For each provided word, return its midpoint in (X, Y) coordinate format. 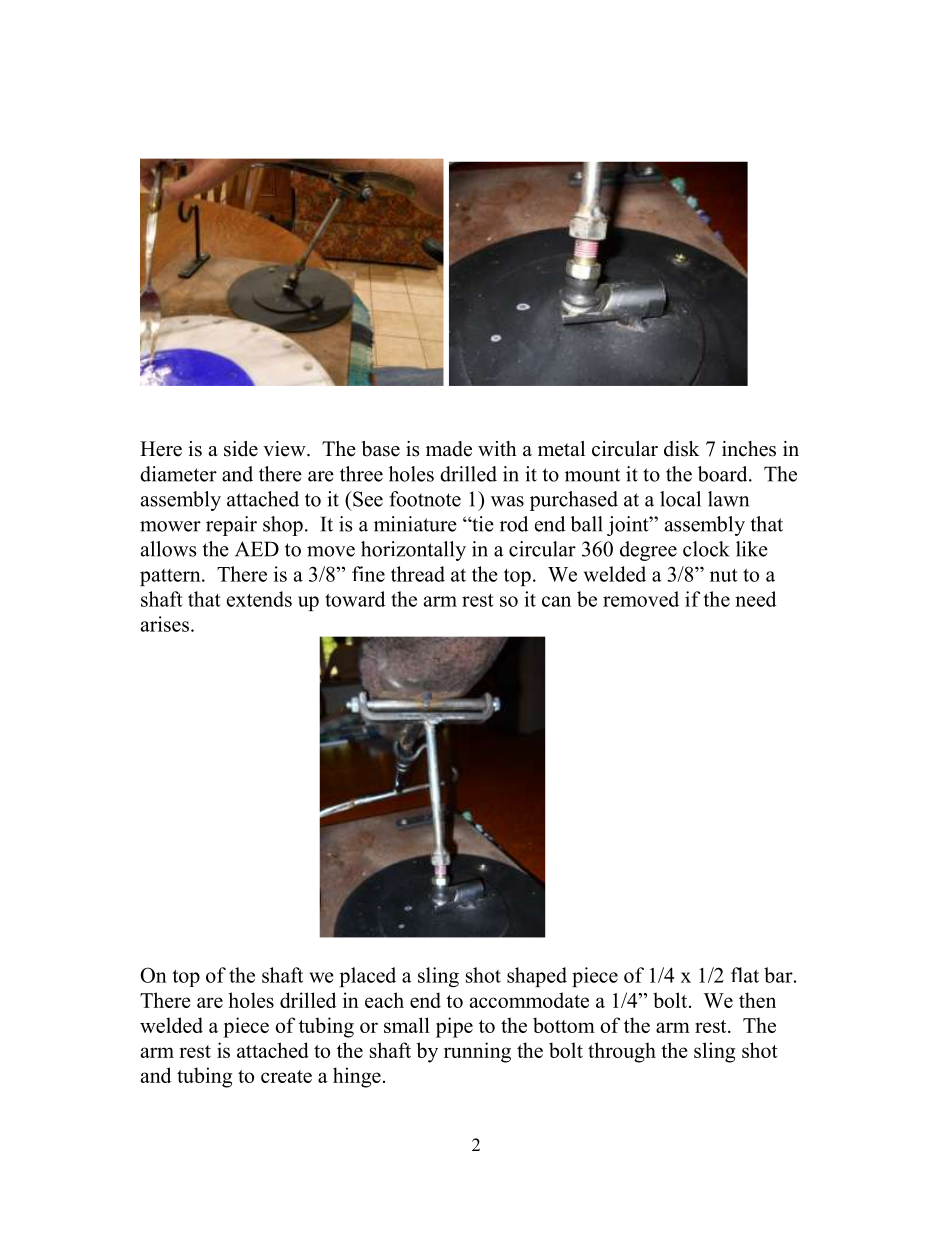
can (556, 601)
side (241, 449)
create (286, 1076)
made (449, 449)
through (622, 1052)
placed (368, 977)
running (477, 1052)
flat (745, 975)
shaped (537, 977)
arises (165, 624)
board (724, 474)
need (755, 599)
